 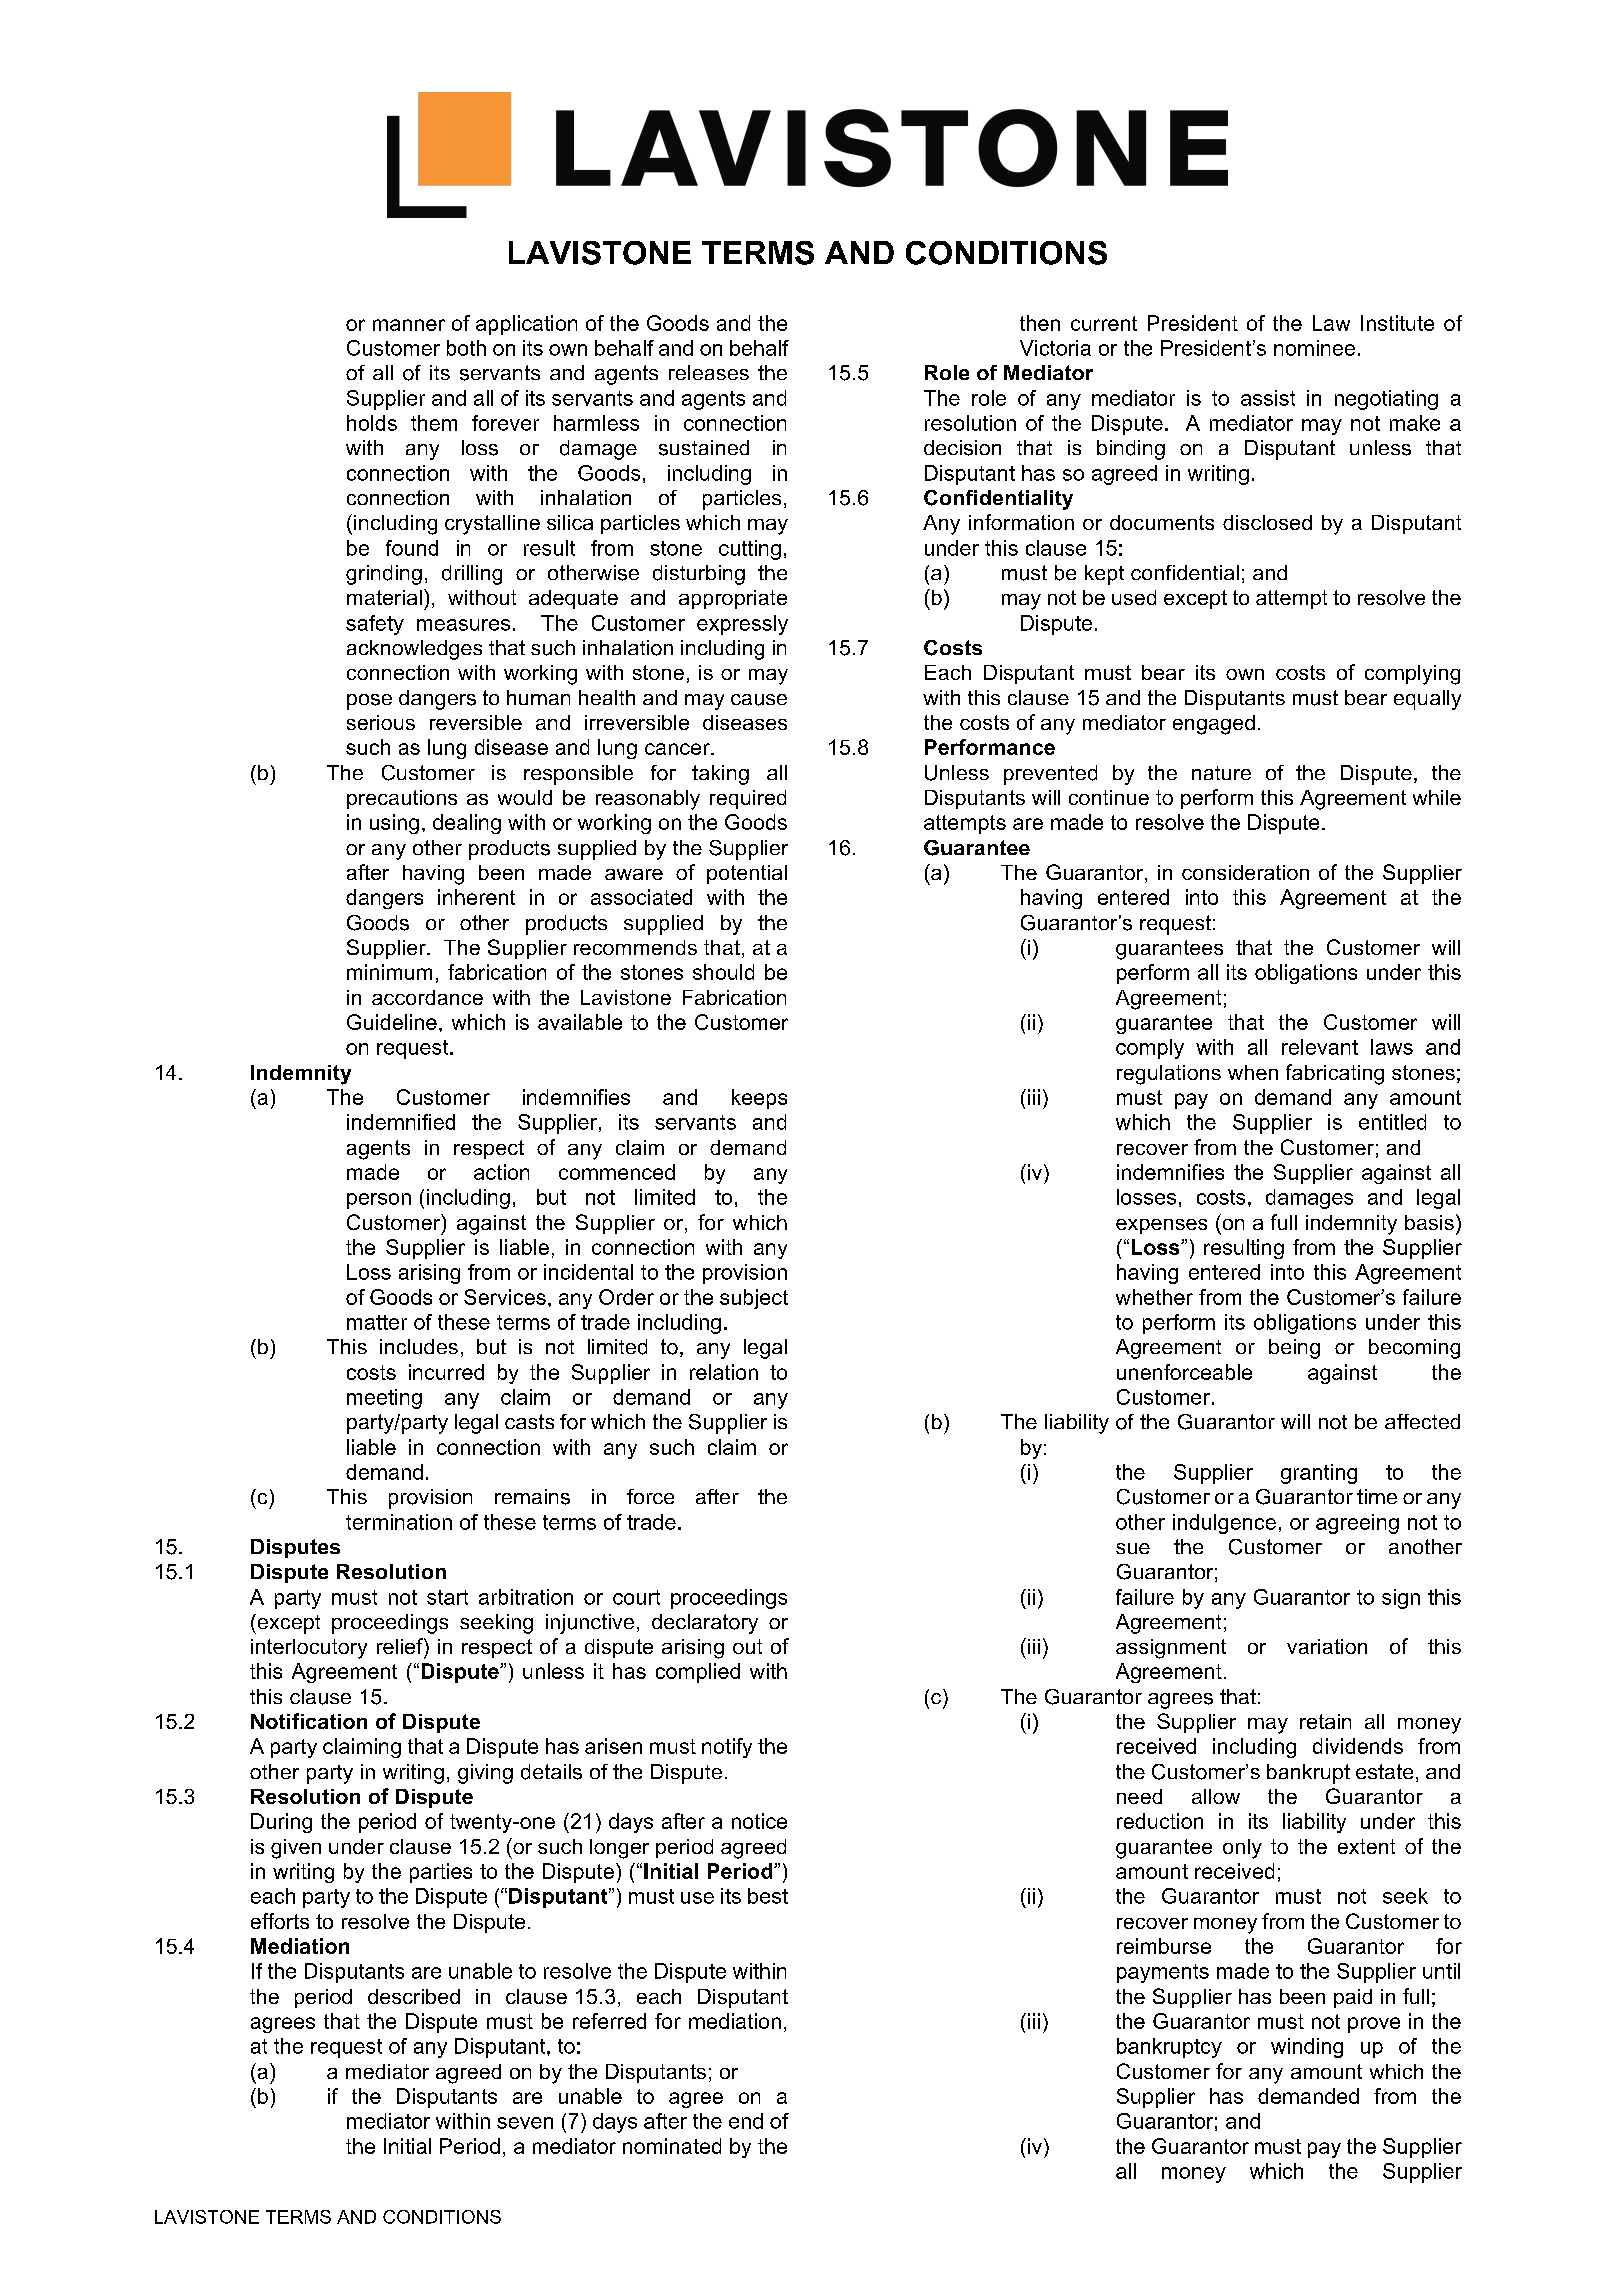 I want to click on them, so click(x=434, y=423).
